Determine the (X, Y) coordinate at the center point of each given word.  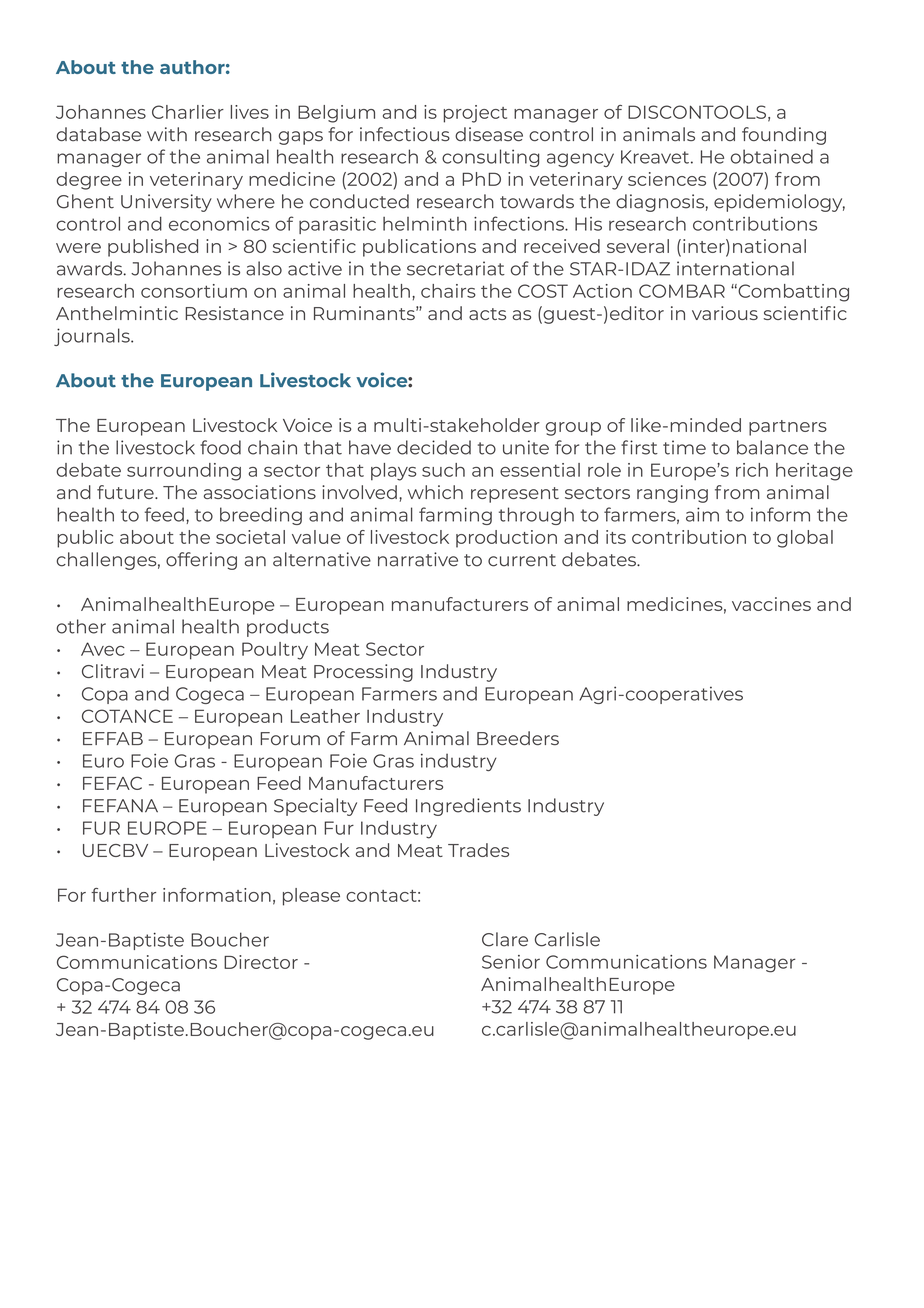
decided (434, 447)
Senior (511, 962)
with (167, 134)
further (123, 895)
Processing (363, 673)
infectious (405, 134)
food (220, 447)
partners (788, 428)
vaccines (771, 604)
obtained (772, 156)
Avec (103, 649)
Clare (505, 939)
